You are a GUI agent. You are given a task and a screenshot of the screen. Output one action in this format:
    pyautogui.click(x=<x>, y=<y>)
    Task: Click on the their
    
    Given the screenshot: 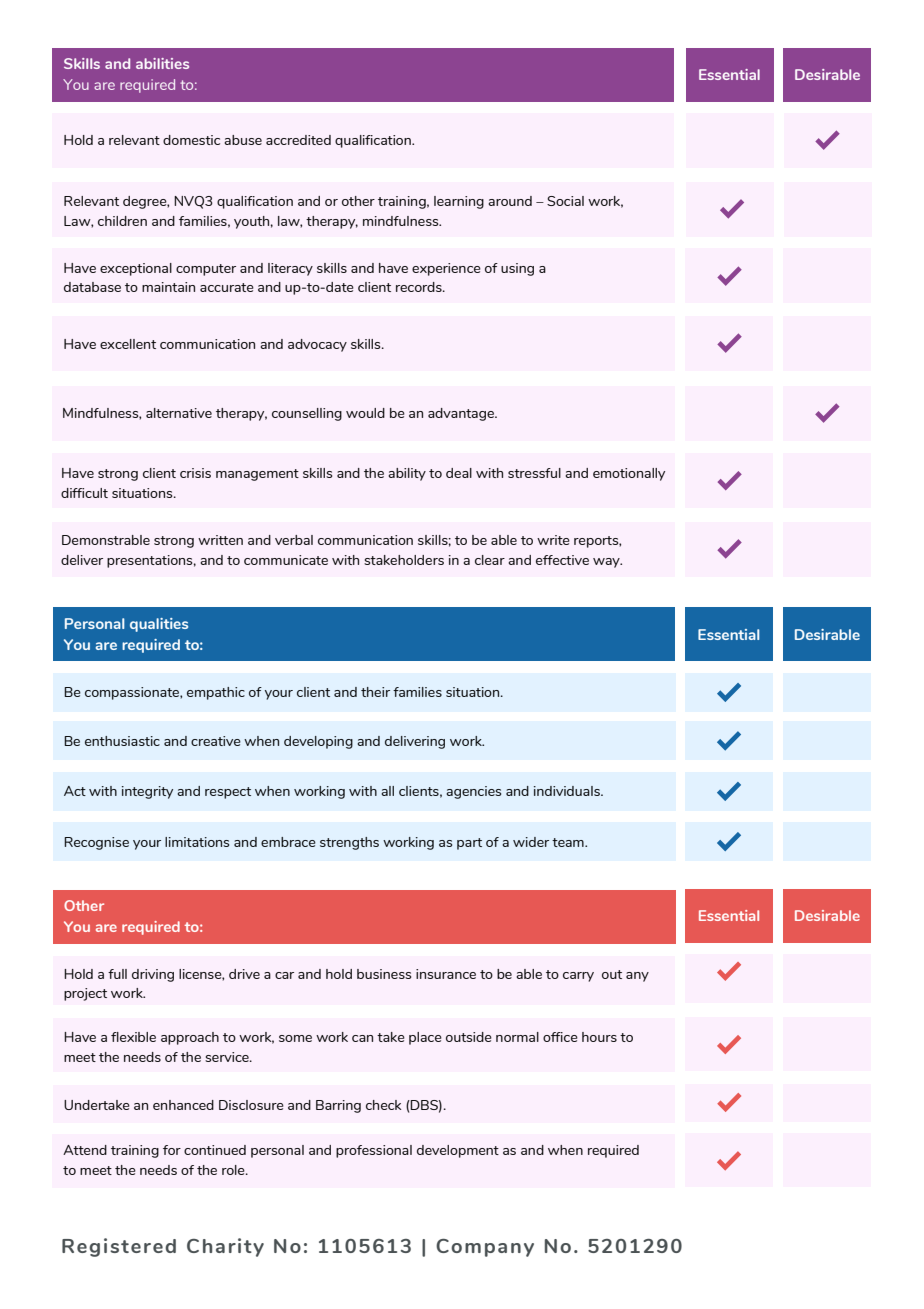 What is the action you would take?
    pyautogui.click(x=375, y=692)
